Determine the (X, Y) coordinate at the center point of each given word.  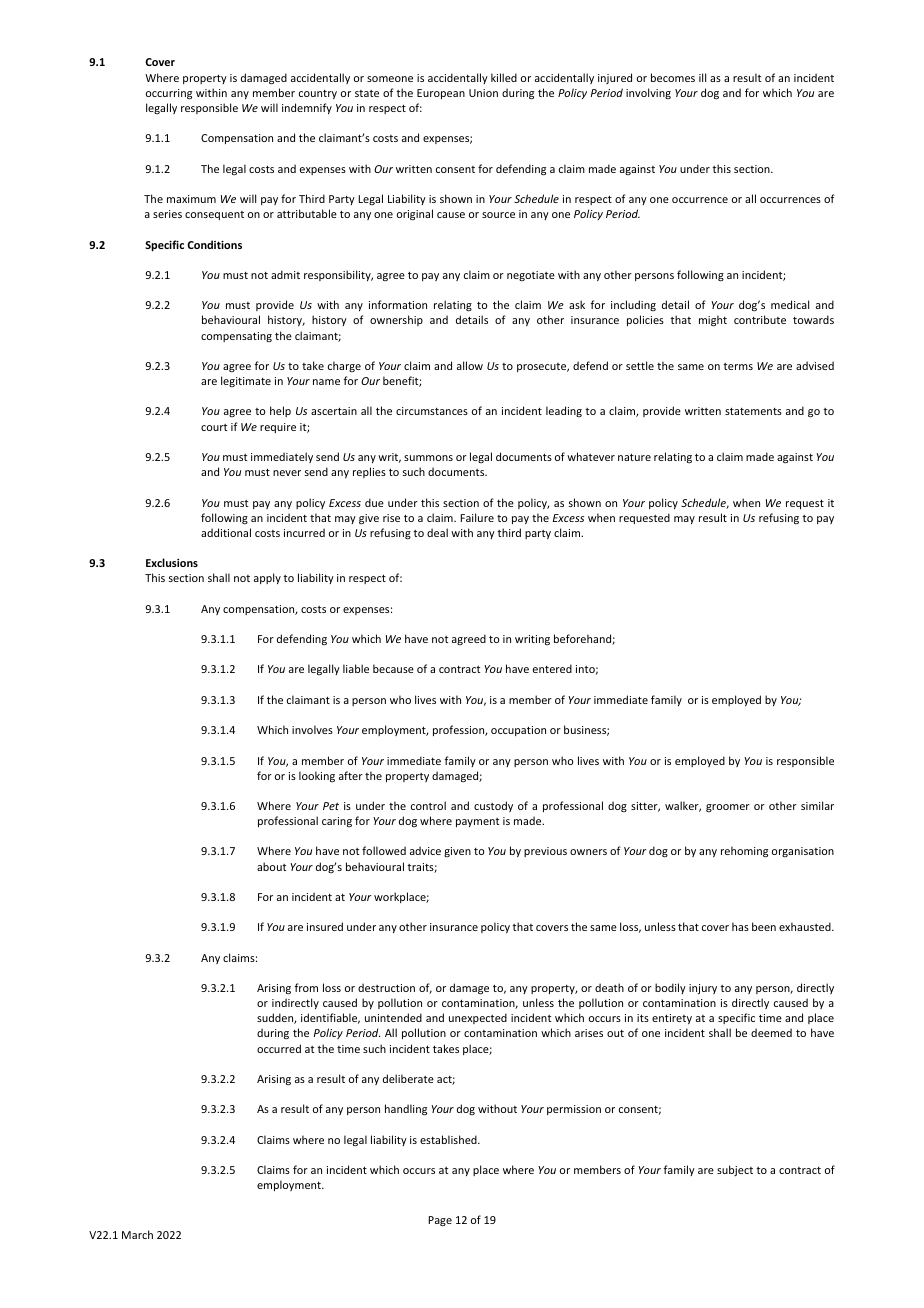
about (271, 866)
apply (267, 578)
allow (470, 365)
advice (425, 850)
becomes (673, 77)
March (137, 1234)
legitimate (246, 381)
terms (738, 366)
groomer (728, 808)
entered (552, 668)
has (740, 926)
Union (483, 93)
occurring (169, 94)
